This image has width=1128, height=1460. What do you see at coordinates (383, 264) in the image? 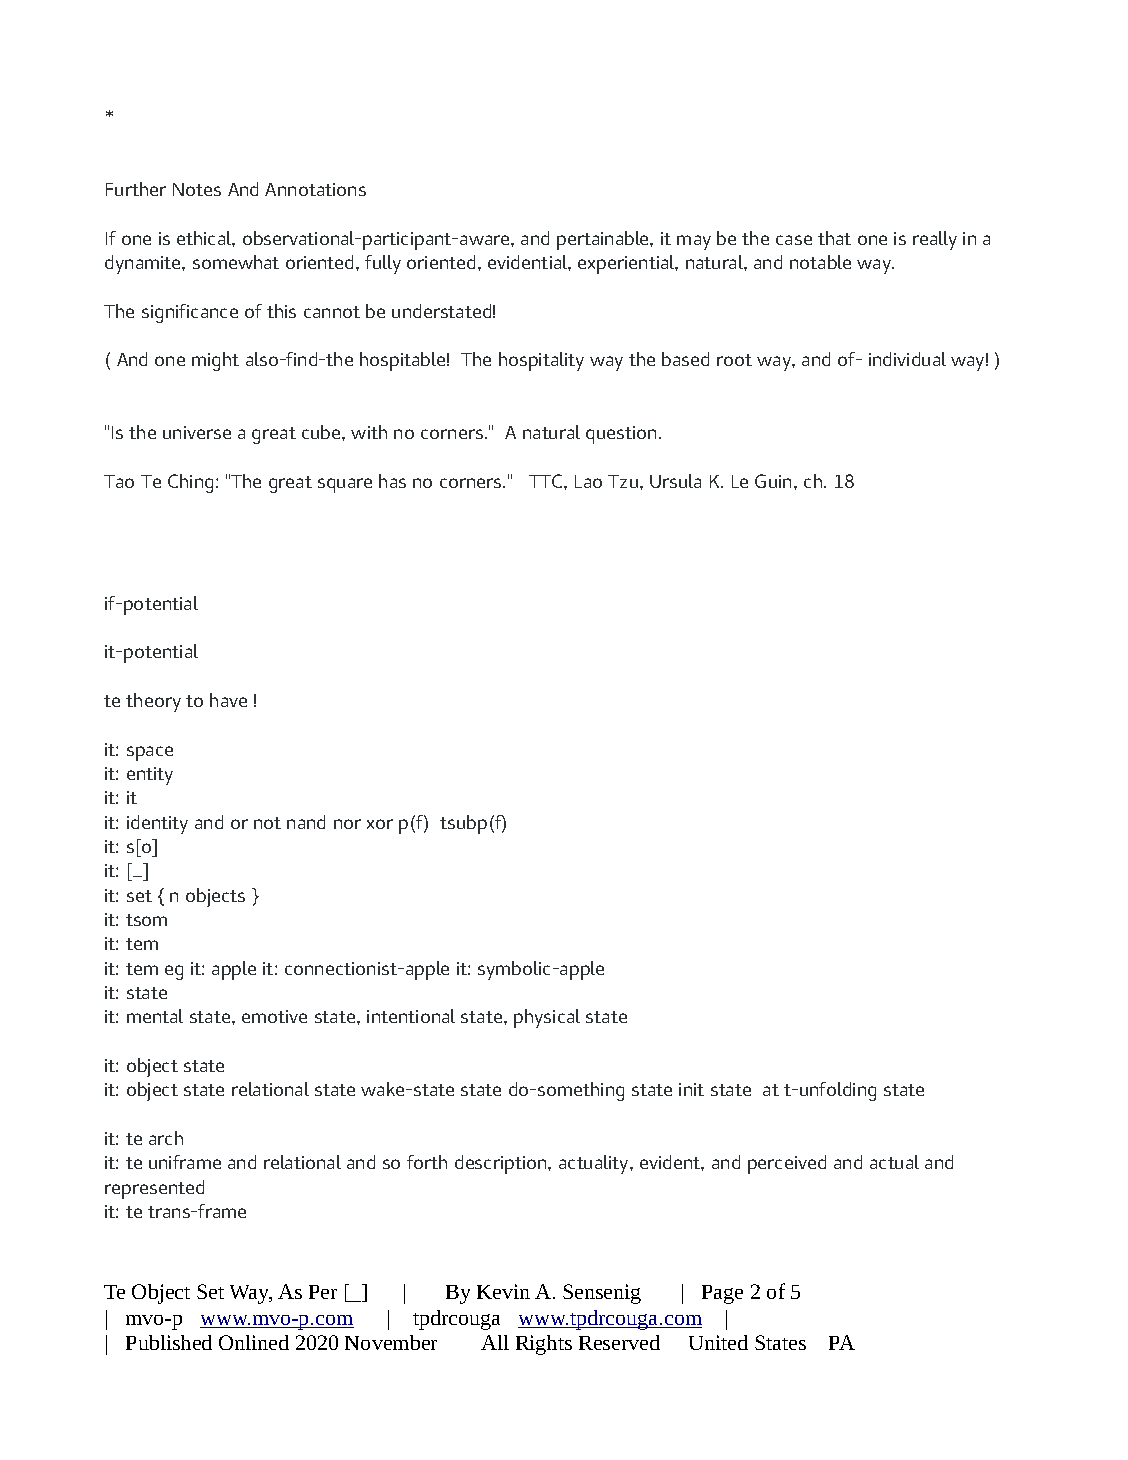
I see `fully` at bounding box center [383, 264].
